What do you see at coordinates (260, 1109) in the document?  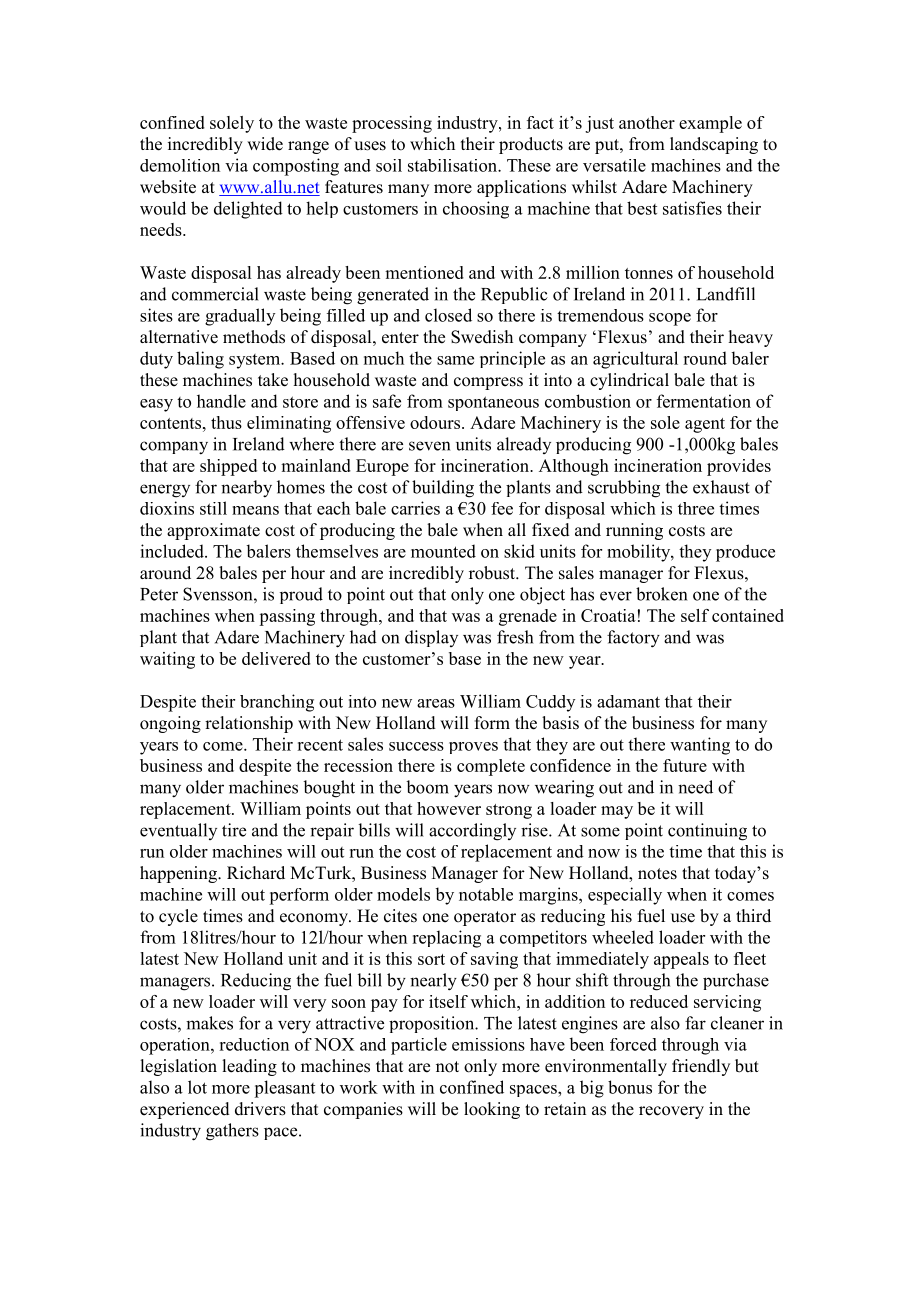 I see `drivers` at bounding box center [260, 1109].
